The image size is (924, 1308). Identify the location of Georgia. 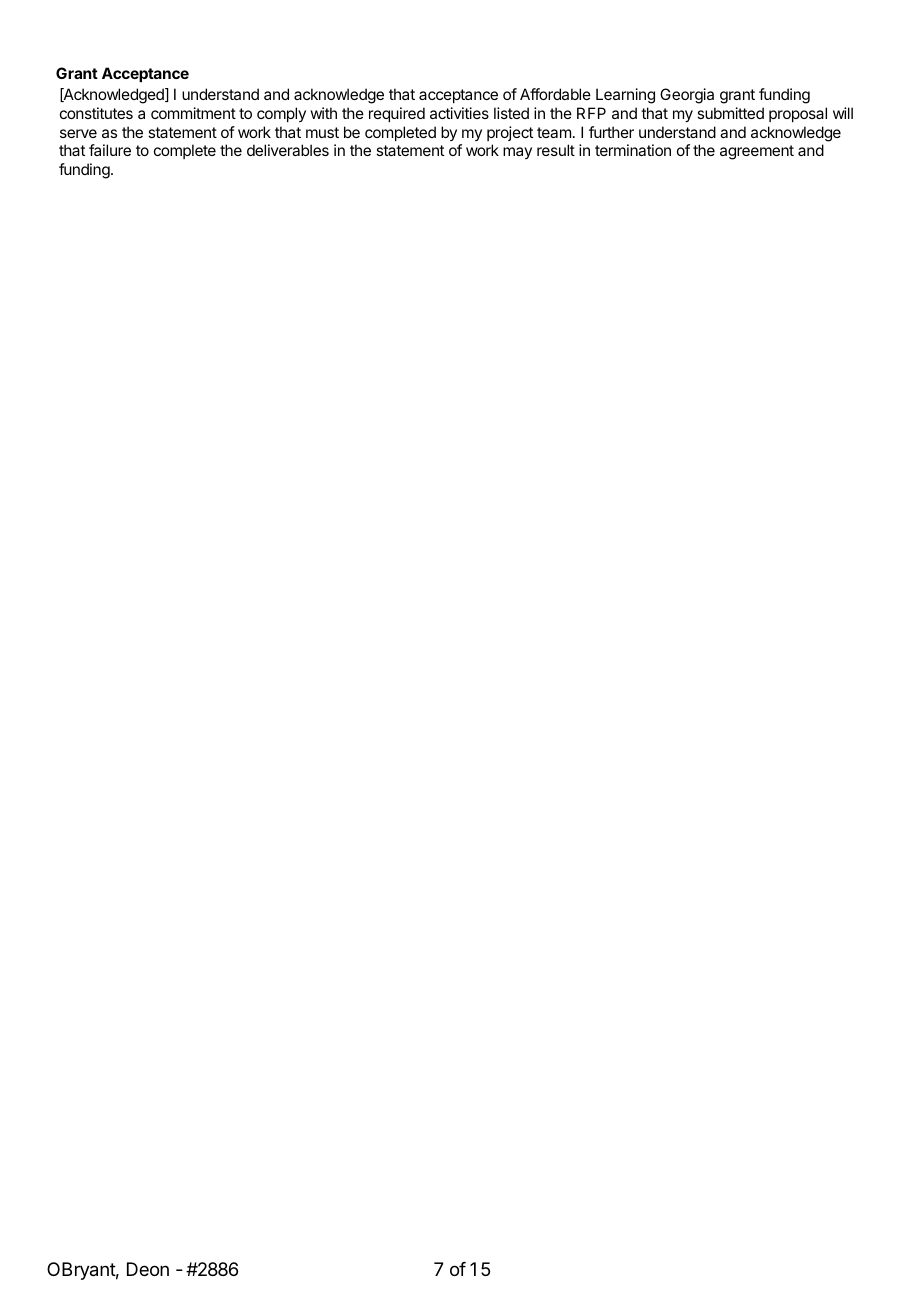
(687, 96).
